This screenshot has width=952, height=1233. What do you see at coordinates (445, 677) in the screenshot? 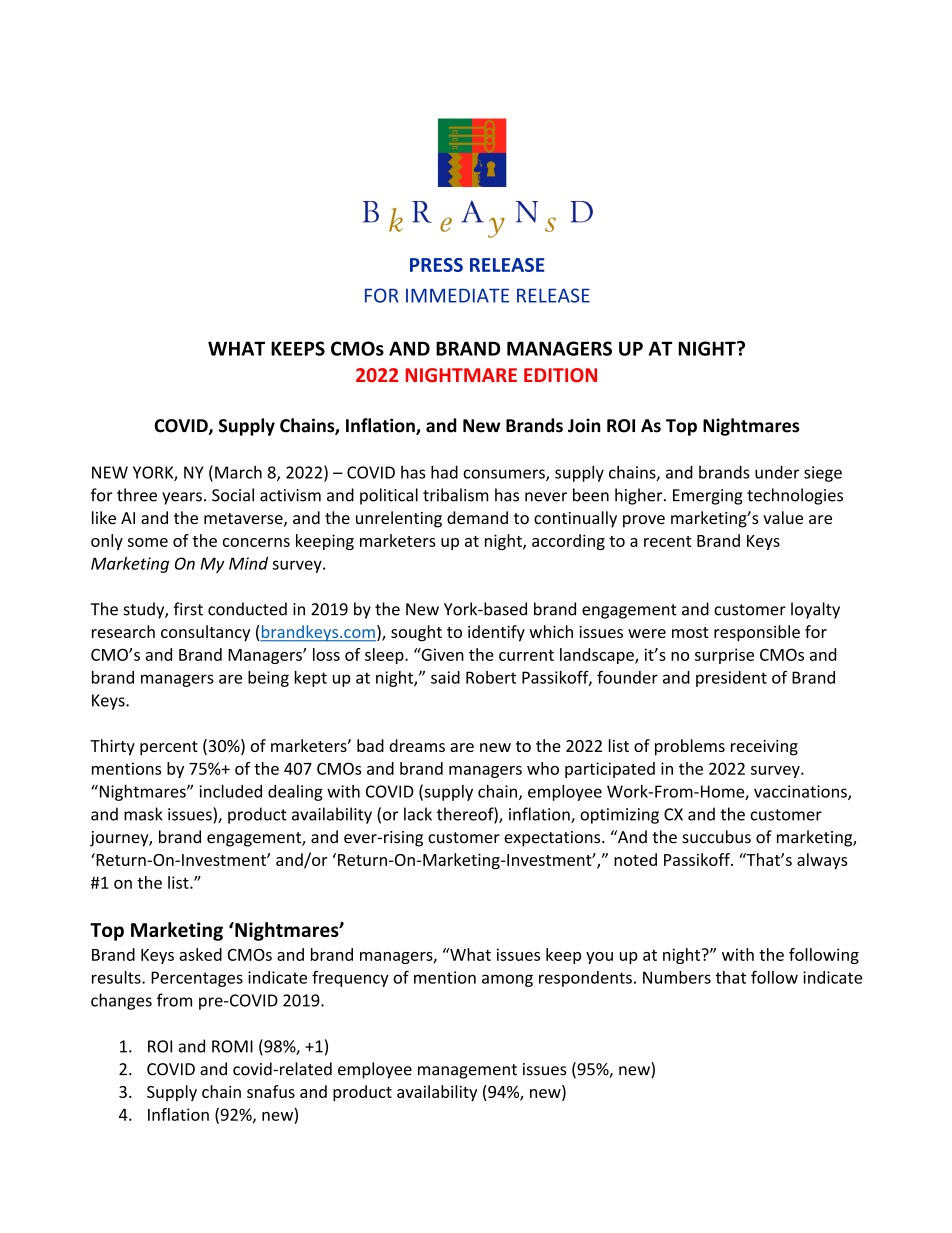
I see `said` at bounding box center [445, 677].
